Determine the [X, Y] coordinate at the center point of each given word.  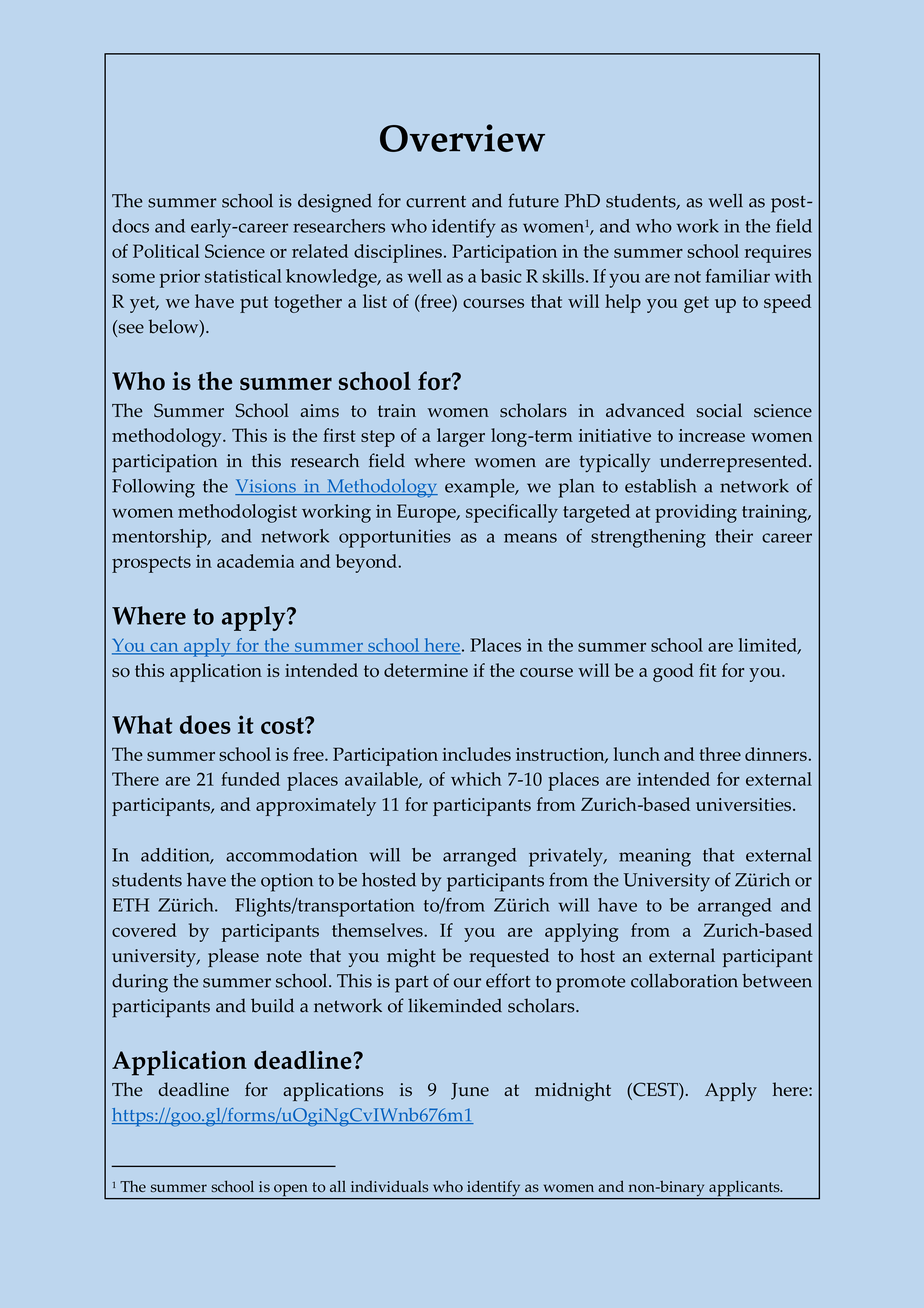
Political [166, 251]
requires [778, 254]
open [291, 1191]
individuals [389, 1186]
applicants [744, 1189]
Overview [462, 138]
